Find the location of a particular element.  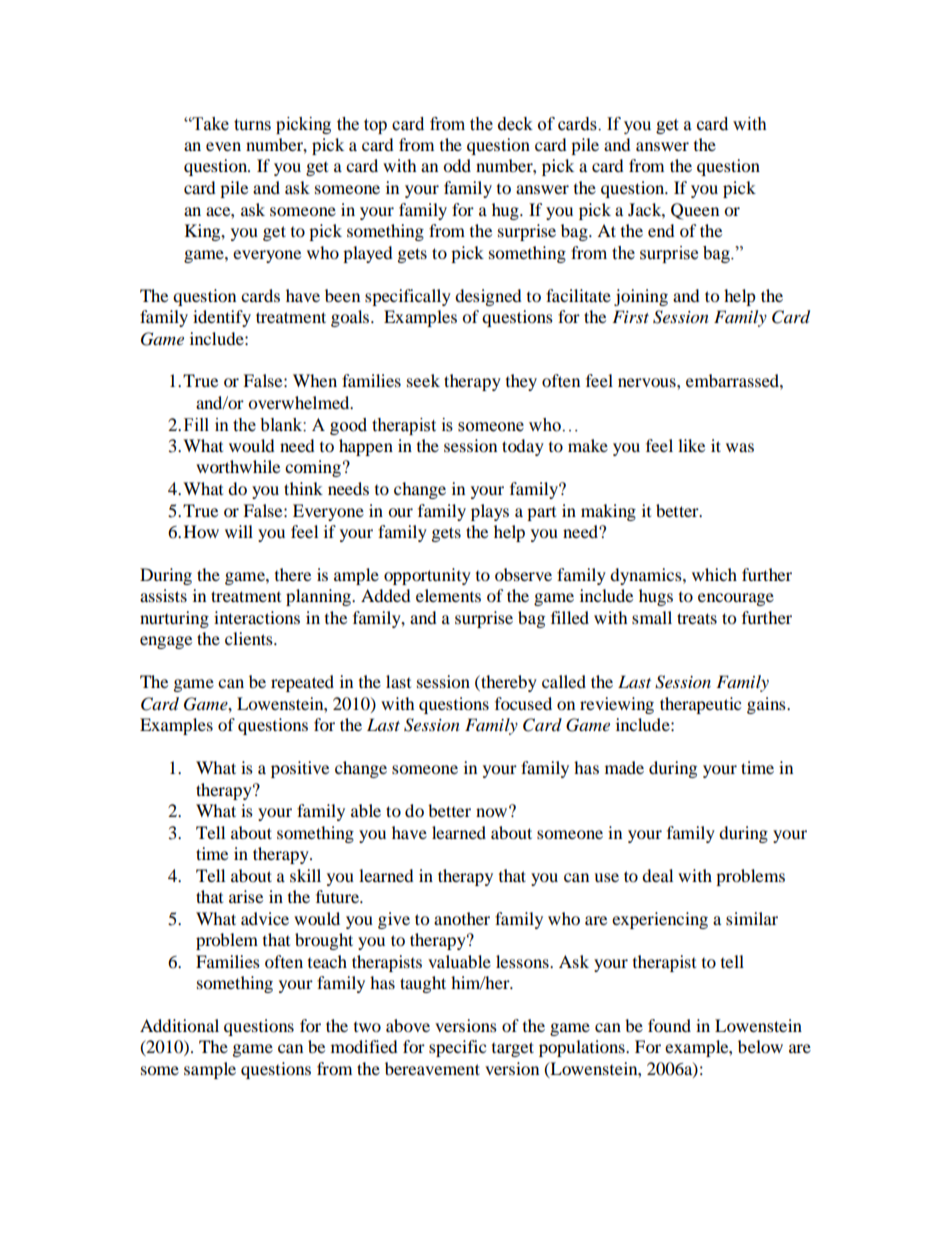

therapeutic is located at coordinates (700, 705).
